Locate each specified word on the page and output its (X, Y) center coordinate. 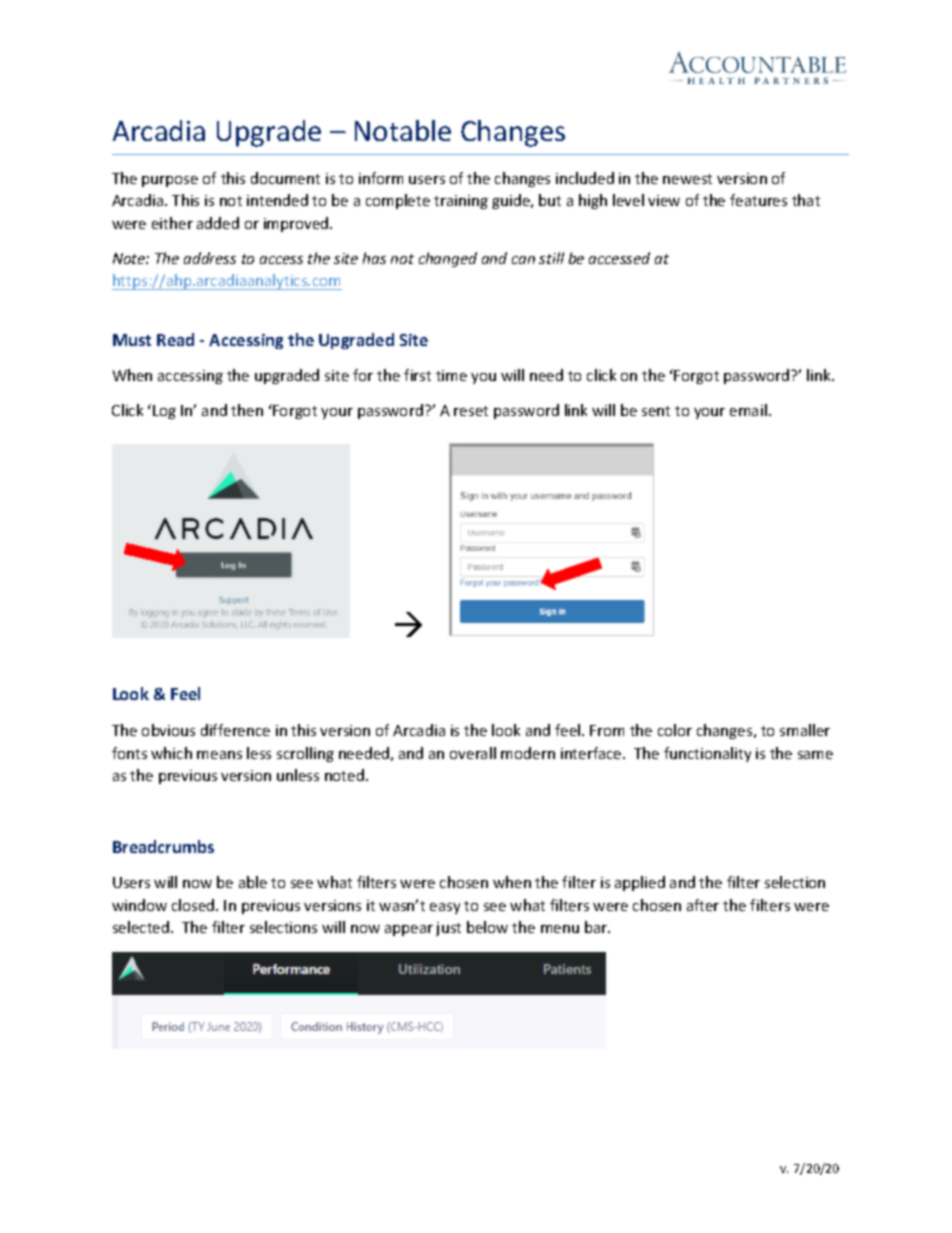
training (461, 202)
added (218, 223)
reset (471, 411)
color (675, 730)
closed (194, 905)
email (748, 410)
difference (235, 730)
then (247, 410)
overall (473, 753)
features (758, 200)
